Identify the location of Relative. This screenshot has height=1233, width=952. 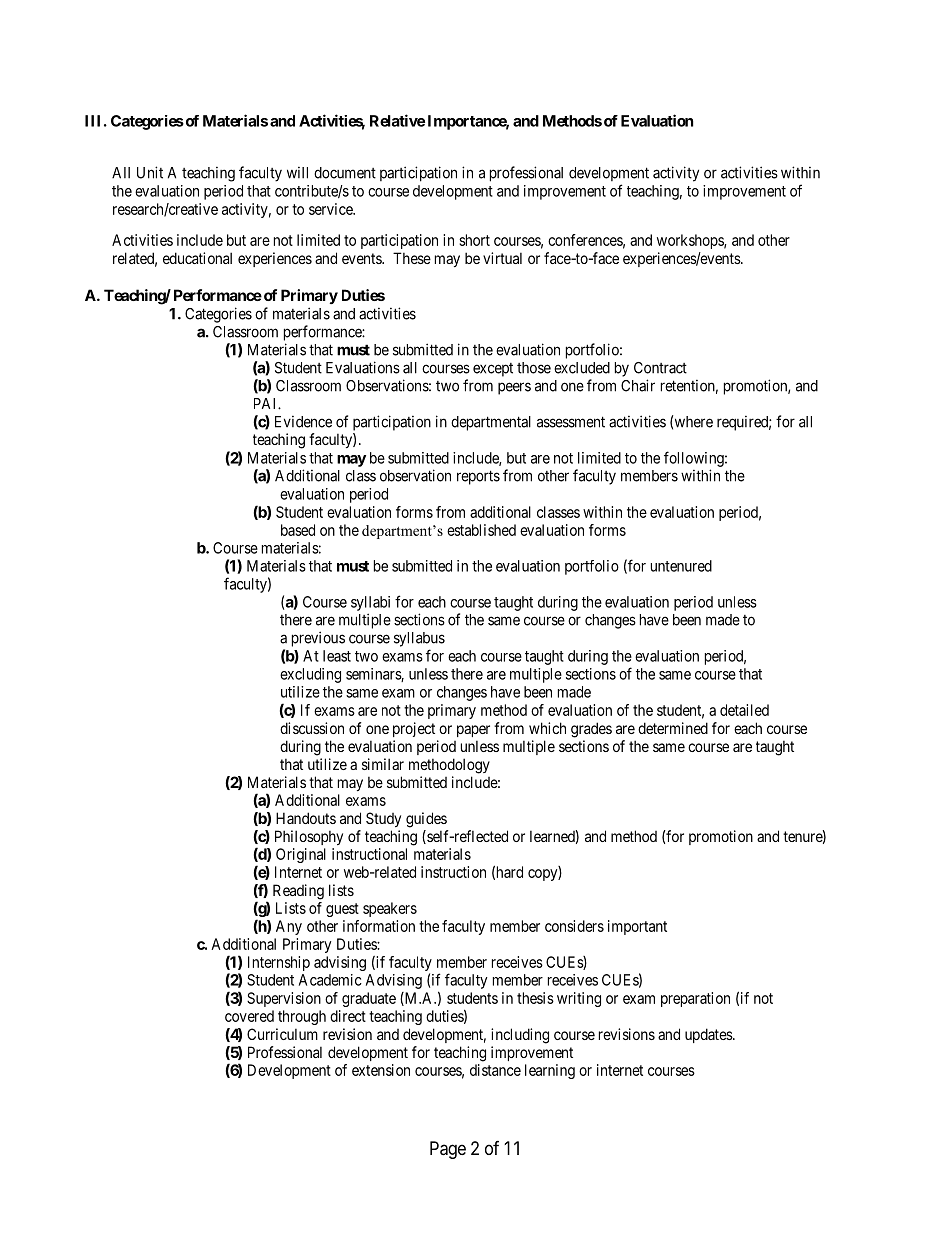
(397, 120).
